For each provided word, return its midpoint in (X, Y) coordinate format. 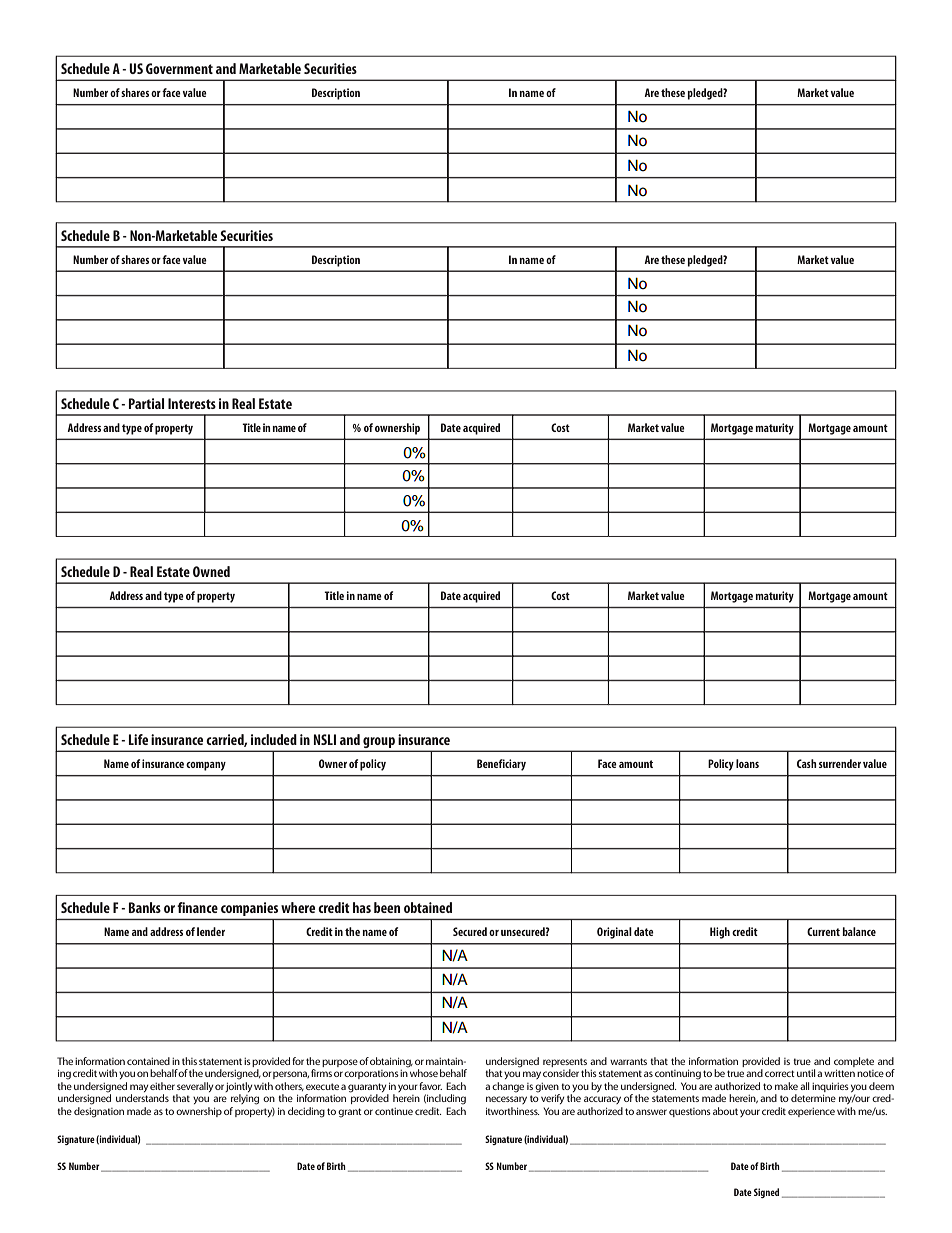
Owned (211, 571)
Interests (192, 403)
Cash (807, 763)
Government (179, 68)
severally (195, 1087)
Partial (146, 403)
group (379, 744)
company (206, 766)
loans (747, 763)
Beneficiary (501, 765)
